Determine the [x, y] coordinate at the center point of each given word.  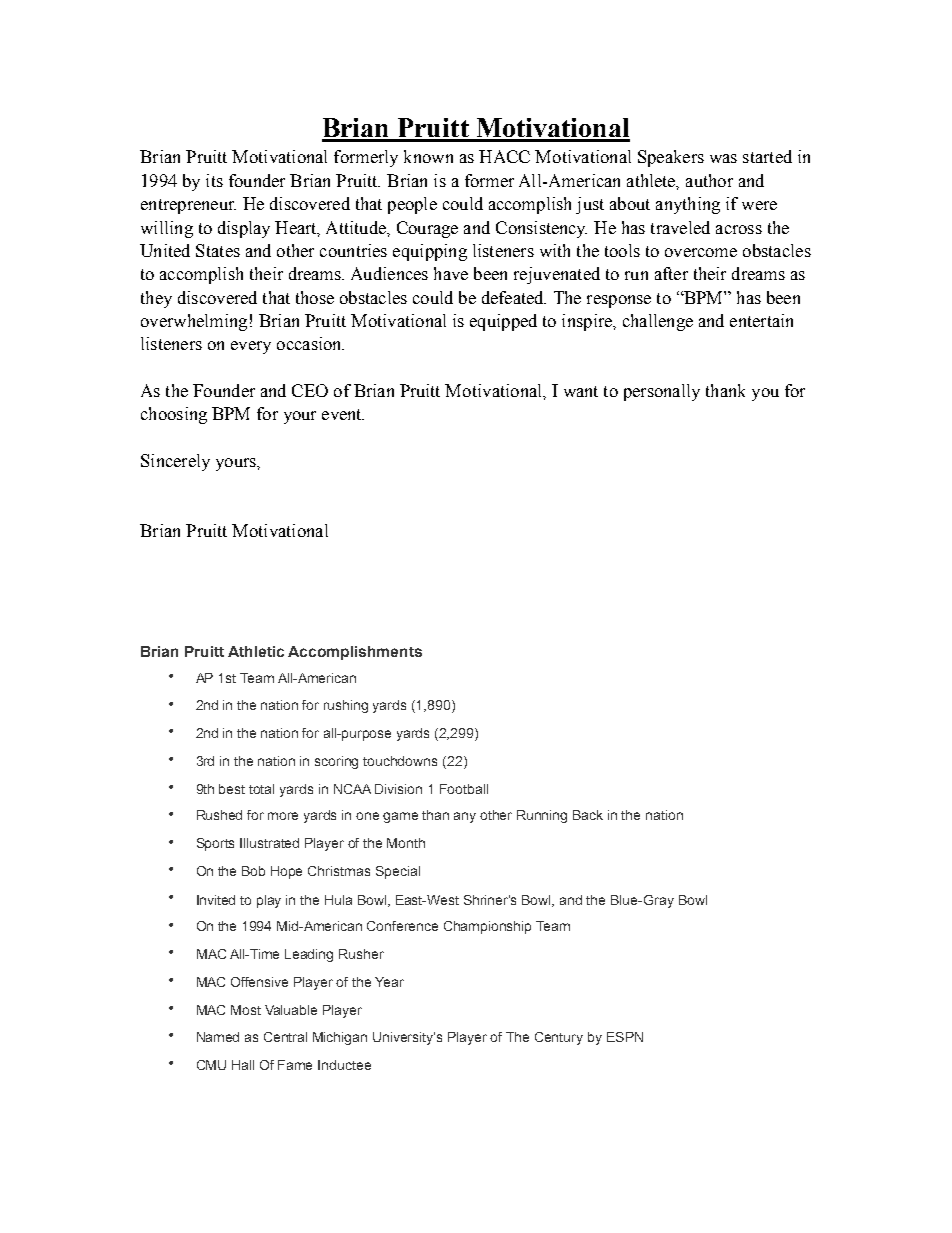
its [214, 180]
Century [559, 1038]
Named [218, 1037]
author [709, 180]
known [428, 156]
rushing [346, 706]
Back [588, 815]
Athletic [256, 651]
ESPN [625, 1037]
